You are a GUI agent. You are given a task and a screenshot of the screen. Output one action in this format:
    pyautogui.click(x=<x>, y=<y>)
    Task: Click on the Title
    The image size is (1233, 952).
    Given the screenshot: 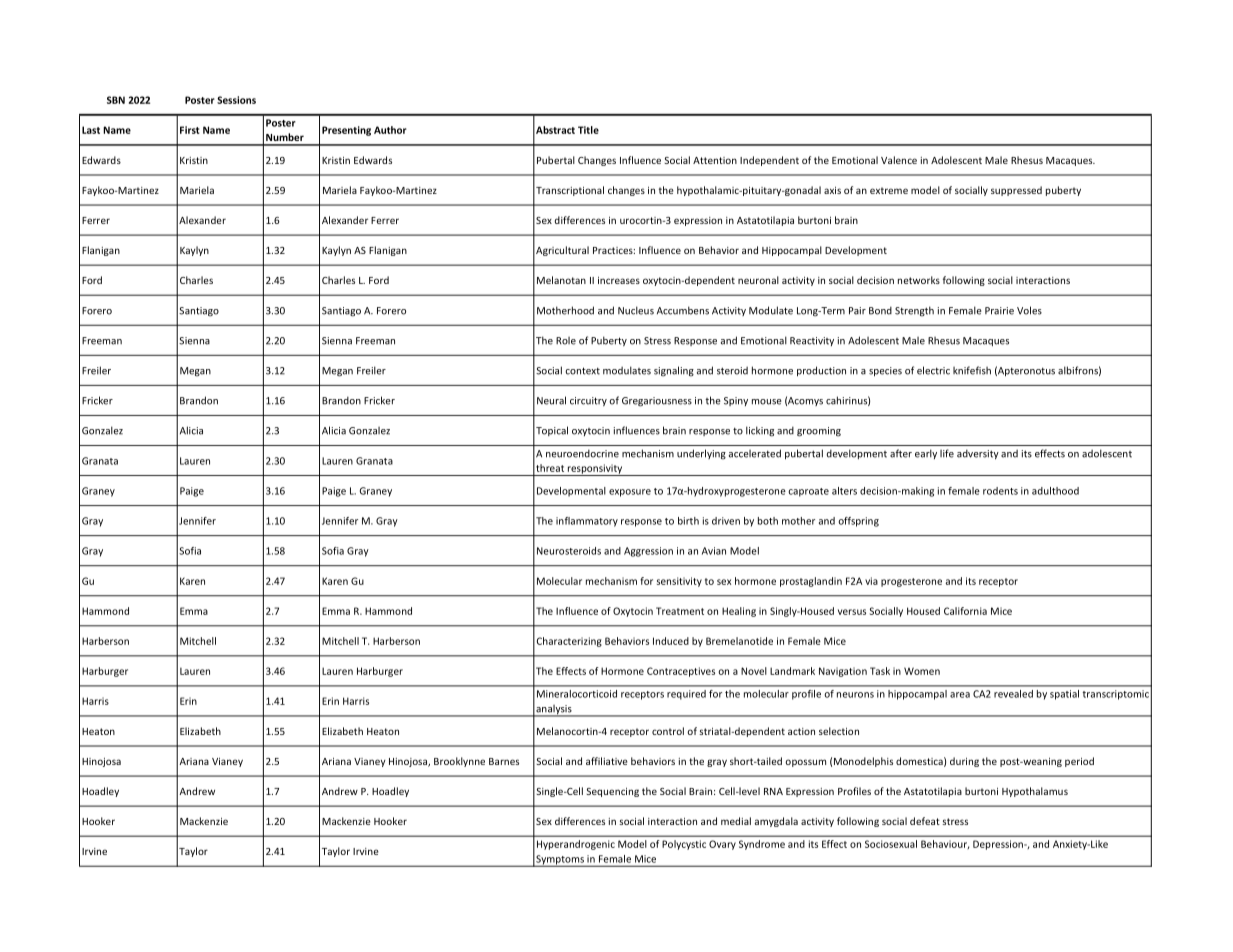 What is the action you would take?
    pyautogui.click(x=588, y=130)
